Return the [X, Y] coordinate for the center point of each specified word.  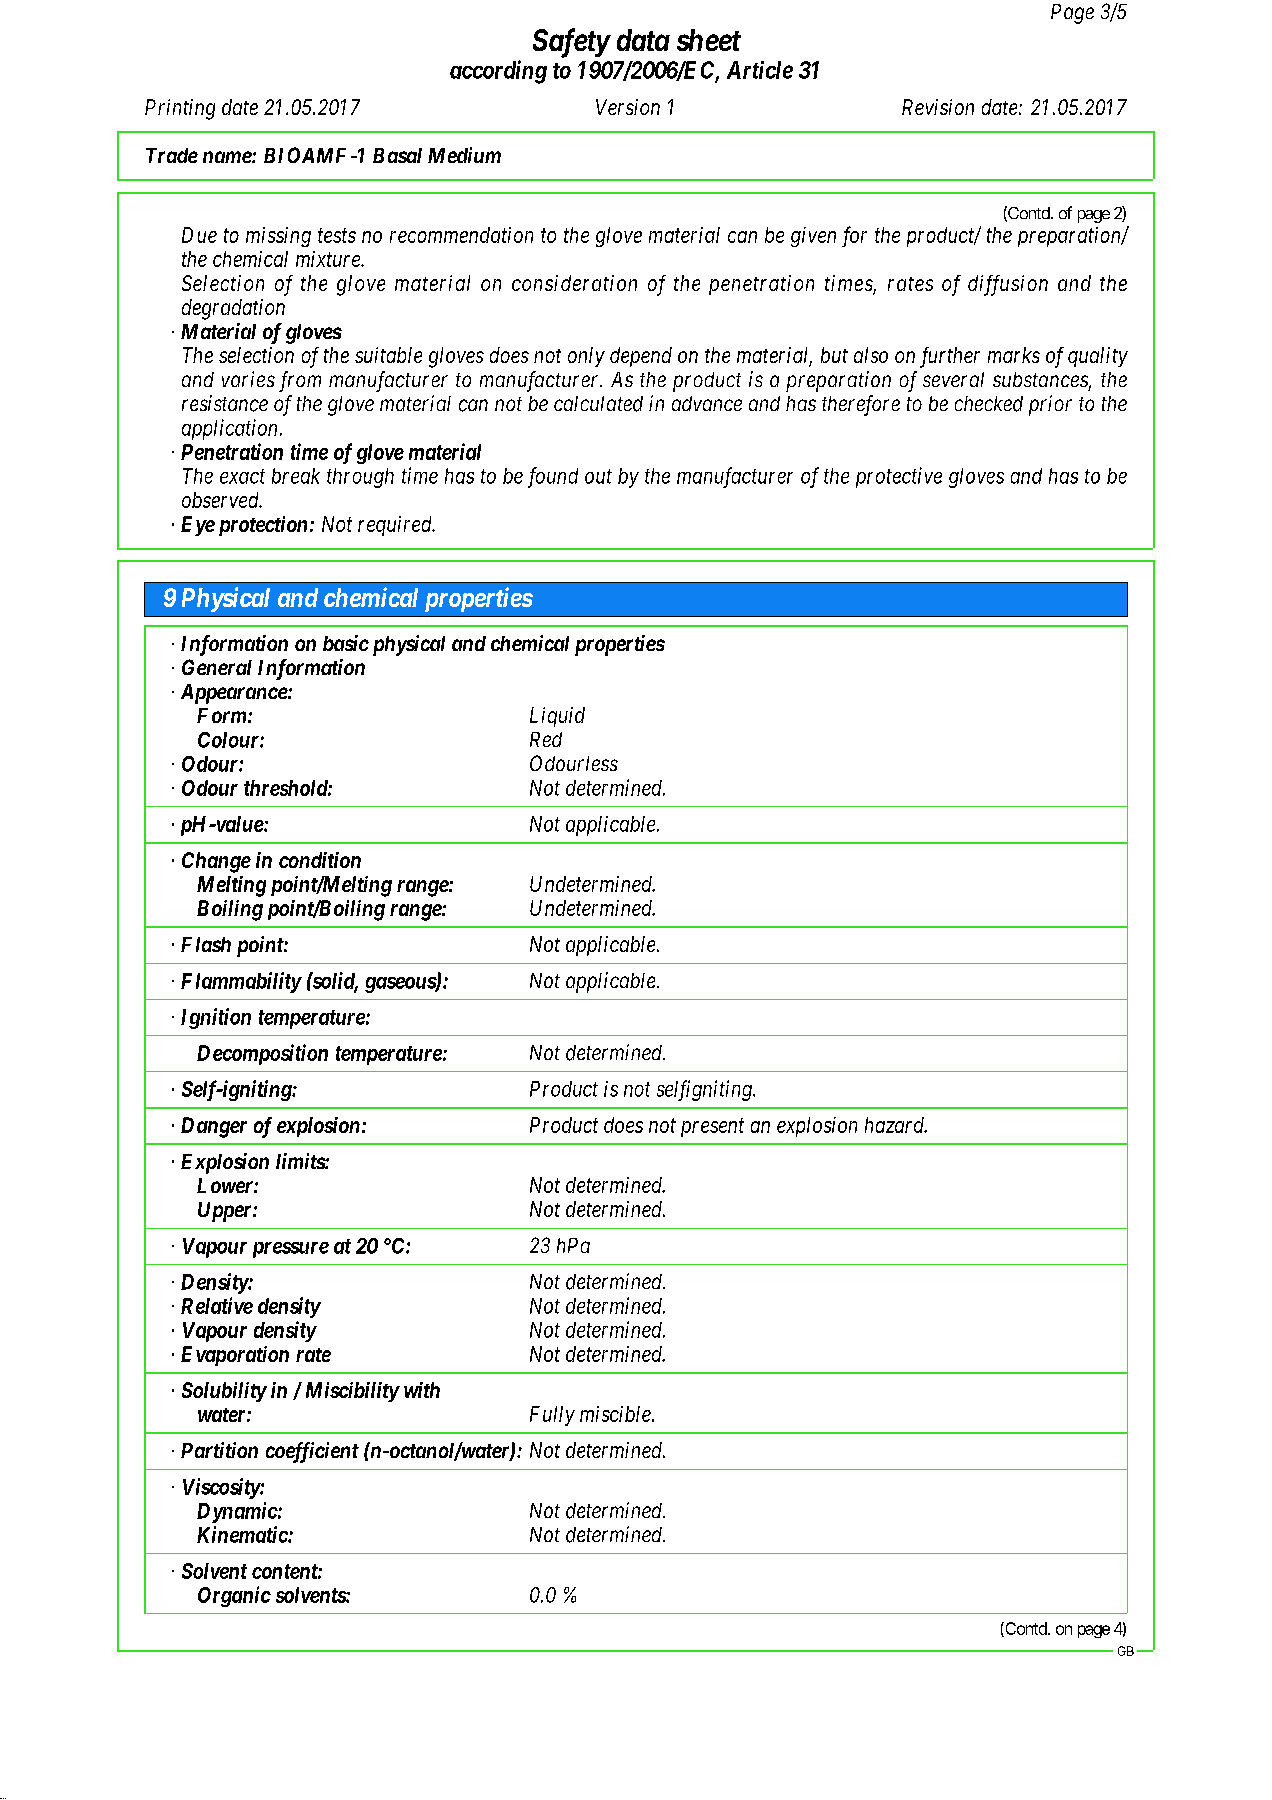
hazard [896, 1125]
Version [628, 107]
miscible [616, 1414]
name [228, 157]
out [598, 476]
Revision [938, 107]
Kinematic [243, 1534]
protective [899, 477]
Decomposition [262, 1054]
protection [263, 526]
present [712, 1128]
